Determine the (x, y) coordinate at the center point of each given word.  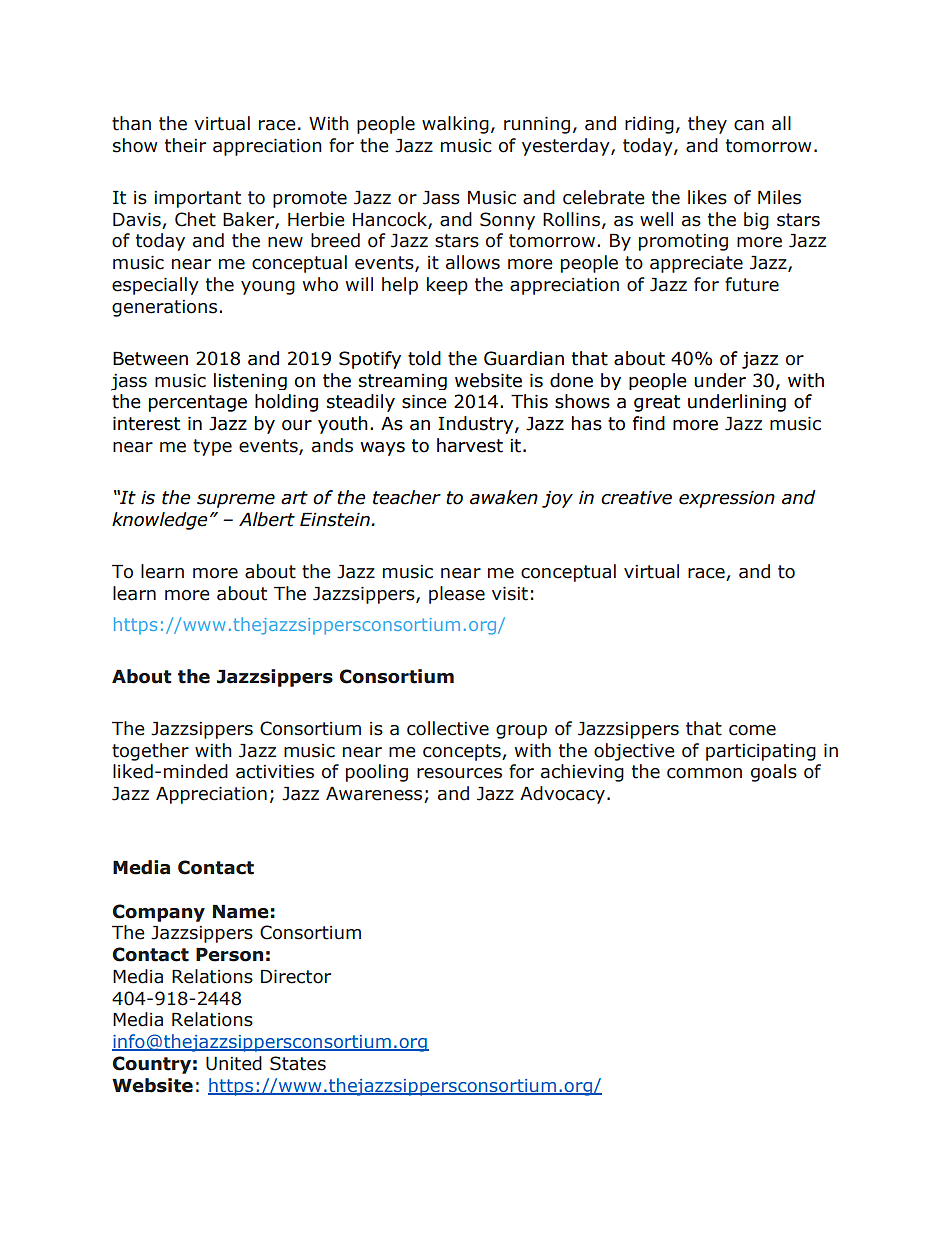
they (707, 125)
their (185, 145)
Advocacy (562, 795)
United (234, 1063)
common (704, 773)
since (424, 401)
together (150, 752)
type (212, 447)
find (649, 423)
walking (455, 125)
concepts (463, 752)
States (298, 1063)
